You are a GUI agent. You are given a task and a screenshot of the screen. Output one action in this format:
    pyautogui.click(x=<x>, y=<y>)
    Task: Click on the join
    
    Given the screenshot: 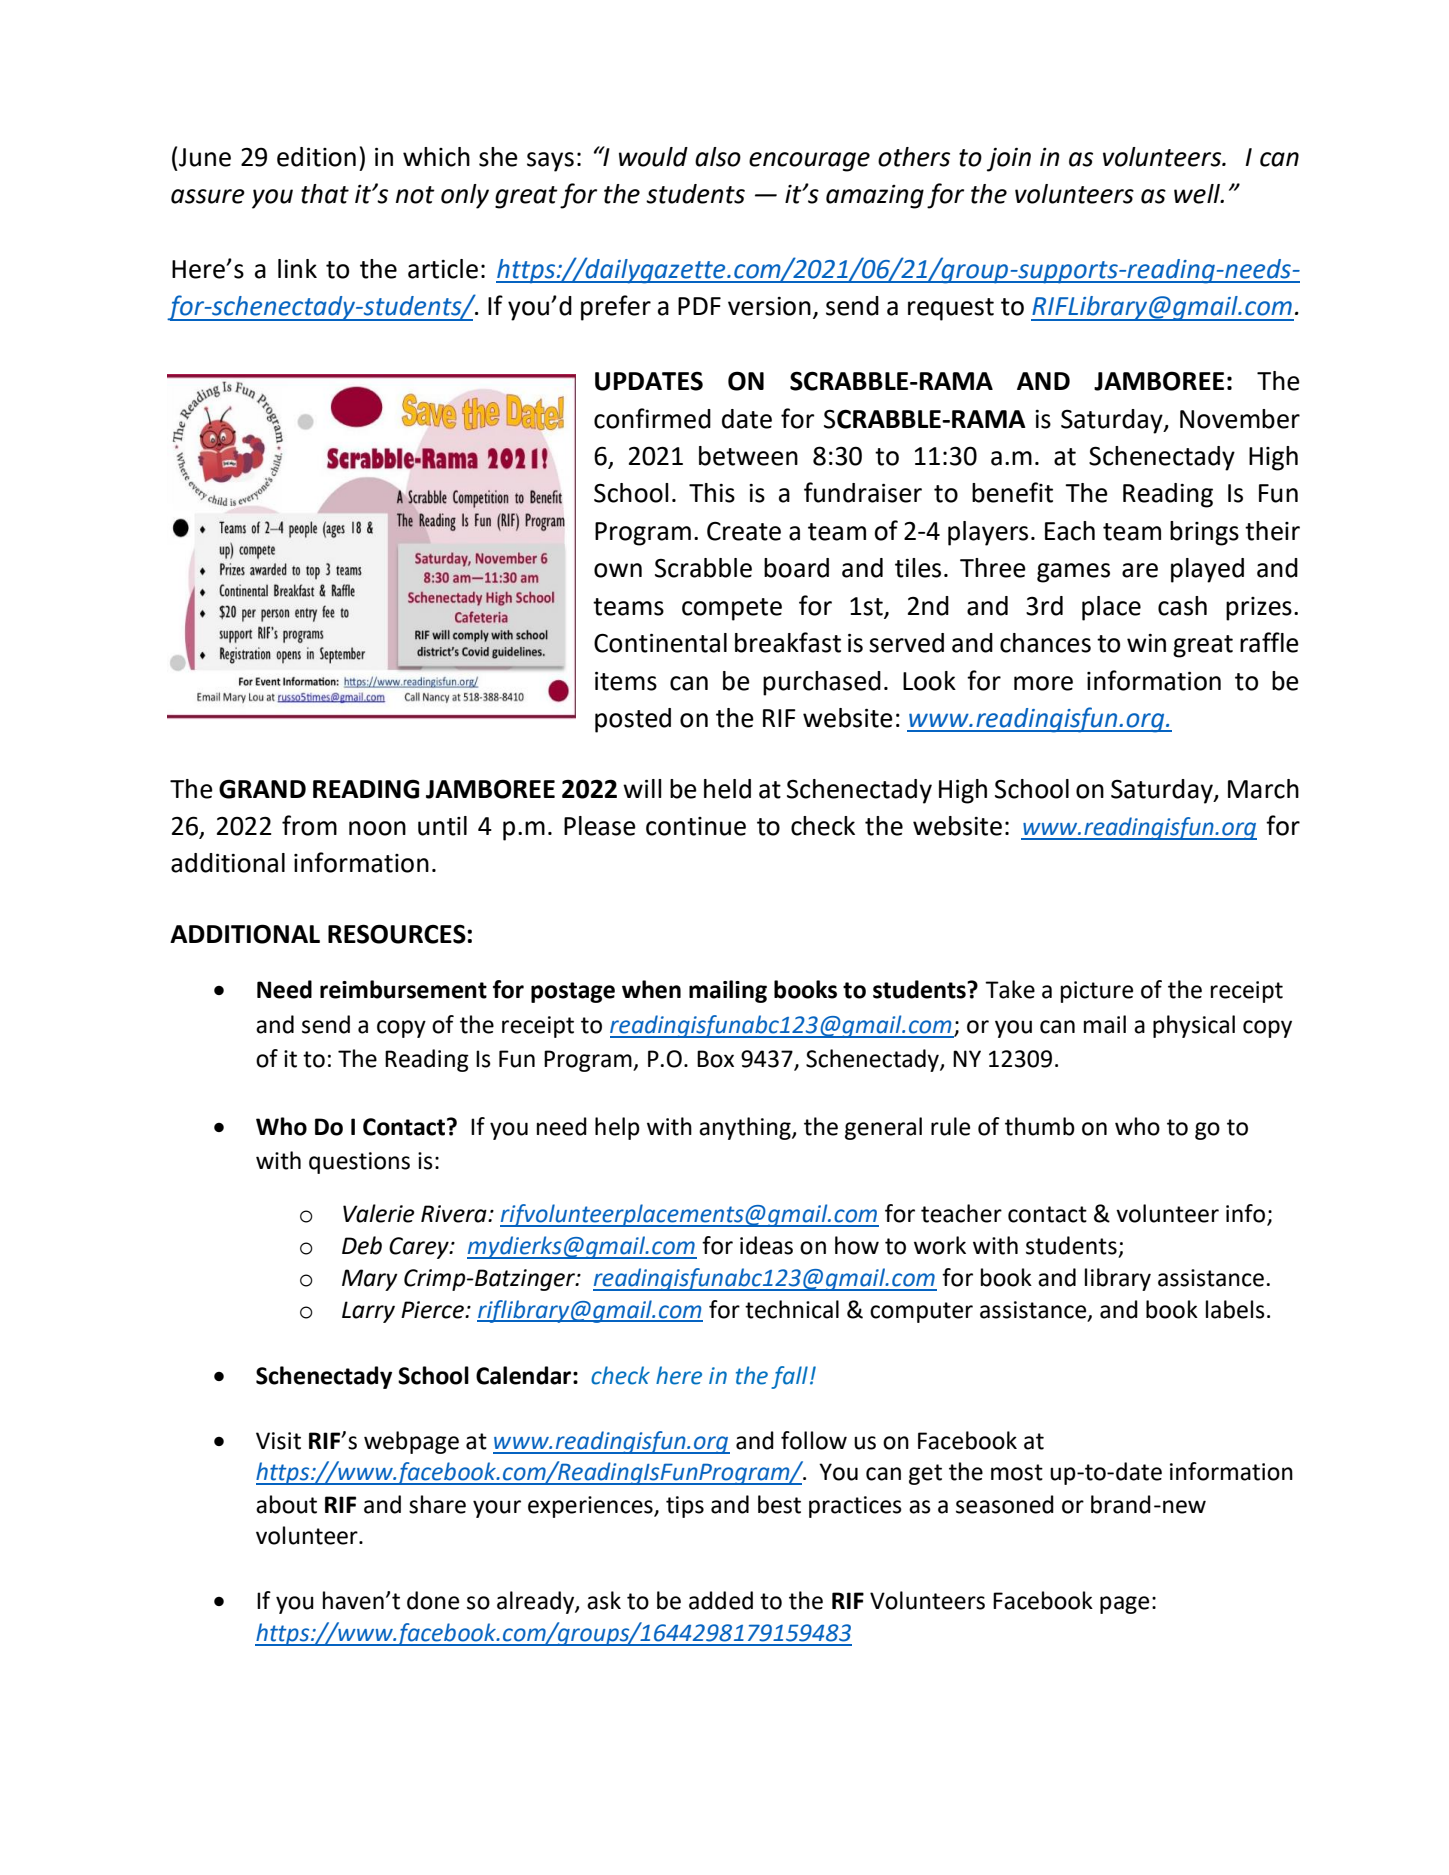 What is the action you would take?
    pyautogui.click(x=1009, y=159)
